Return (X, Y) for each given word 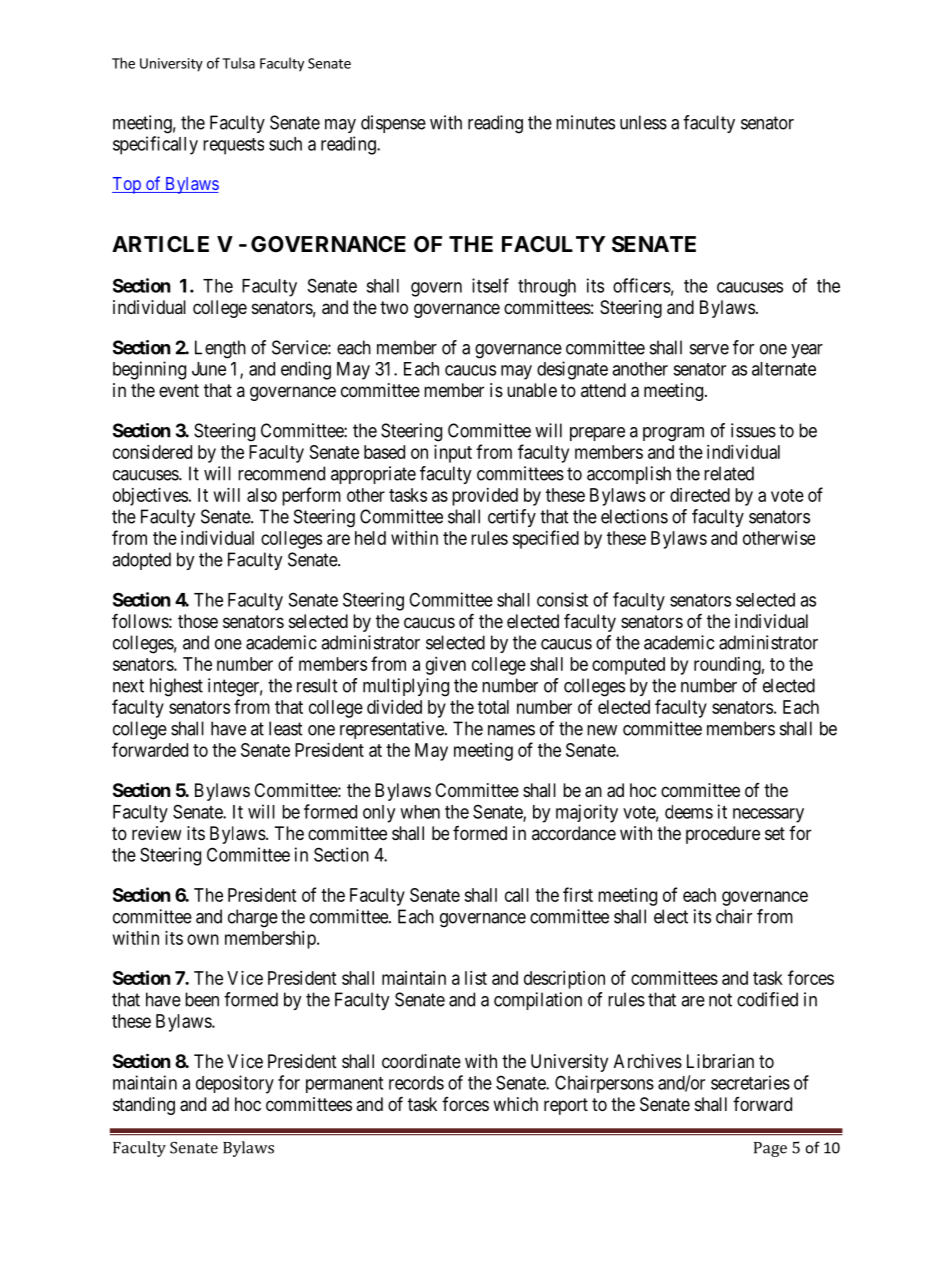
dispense (393, 124)
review (156, 833)
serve (709, 349)
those (198, 621)
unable (532, 390)
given (446, 666)
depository (235, 1084)
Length (220, 349)
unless (643, 122)
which (515, 1104)
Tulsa (238, 63)
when (420, 812)
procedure (723, 835)
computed (628, 666)
